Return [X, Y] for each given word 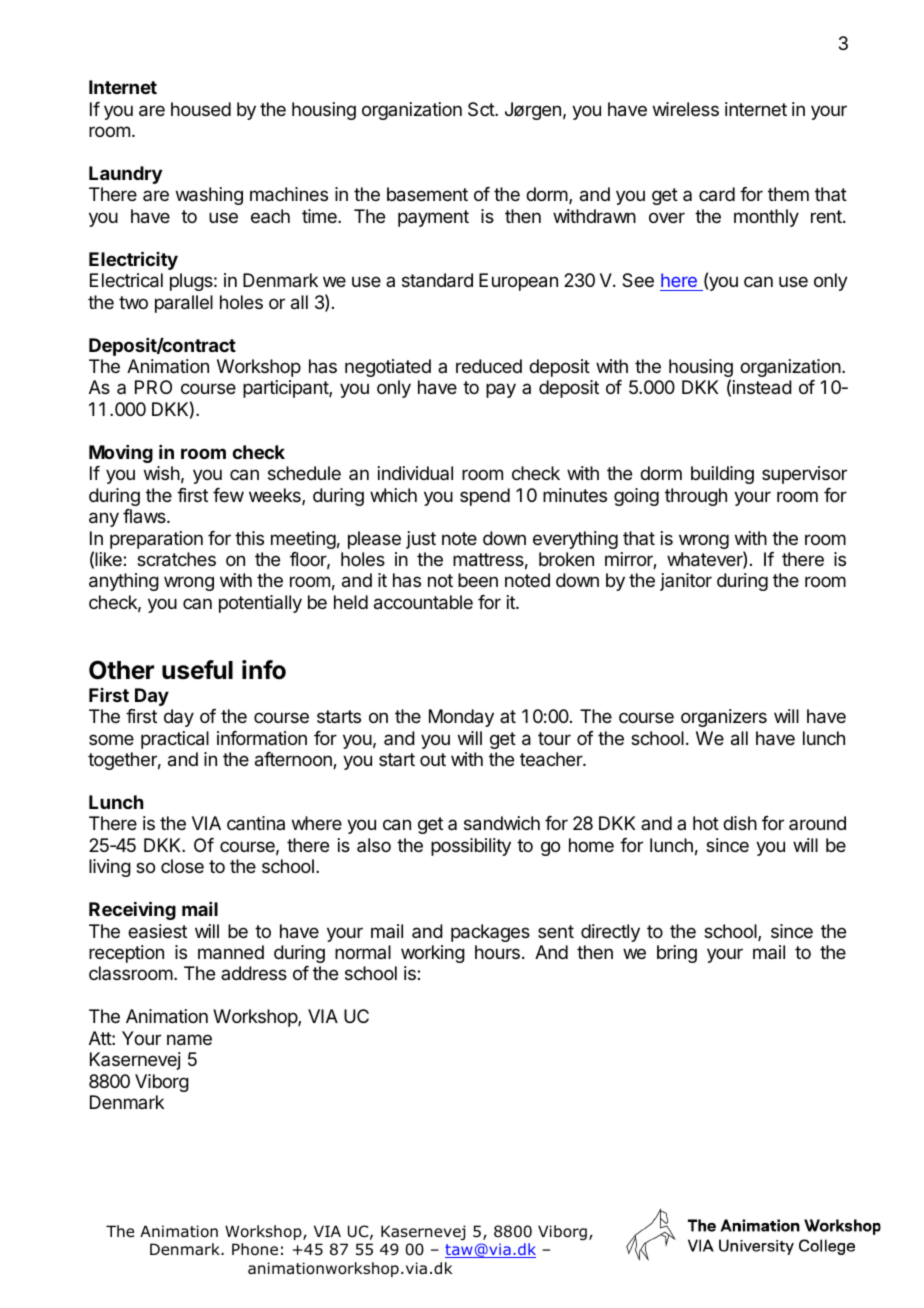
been [478, 580]
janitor [686, 582]
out [433, 759]
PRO [153, 387]
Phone [255, 1249]
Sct [482, 109]
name [189, 1040]
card [717, 194]
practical [175, 740]
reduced [489, 366]
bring [677, 954]
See [638, 280]
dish [740, 823]
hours [497, 952]
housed [201, 109]
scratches [176, 559]
